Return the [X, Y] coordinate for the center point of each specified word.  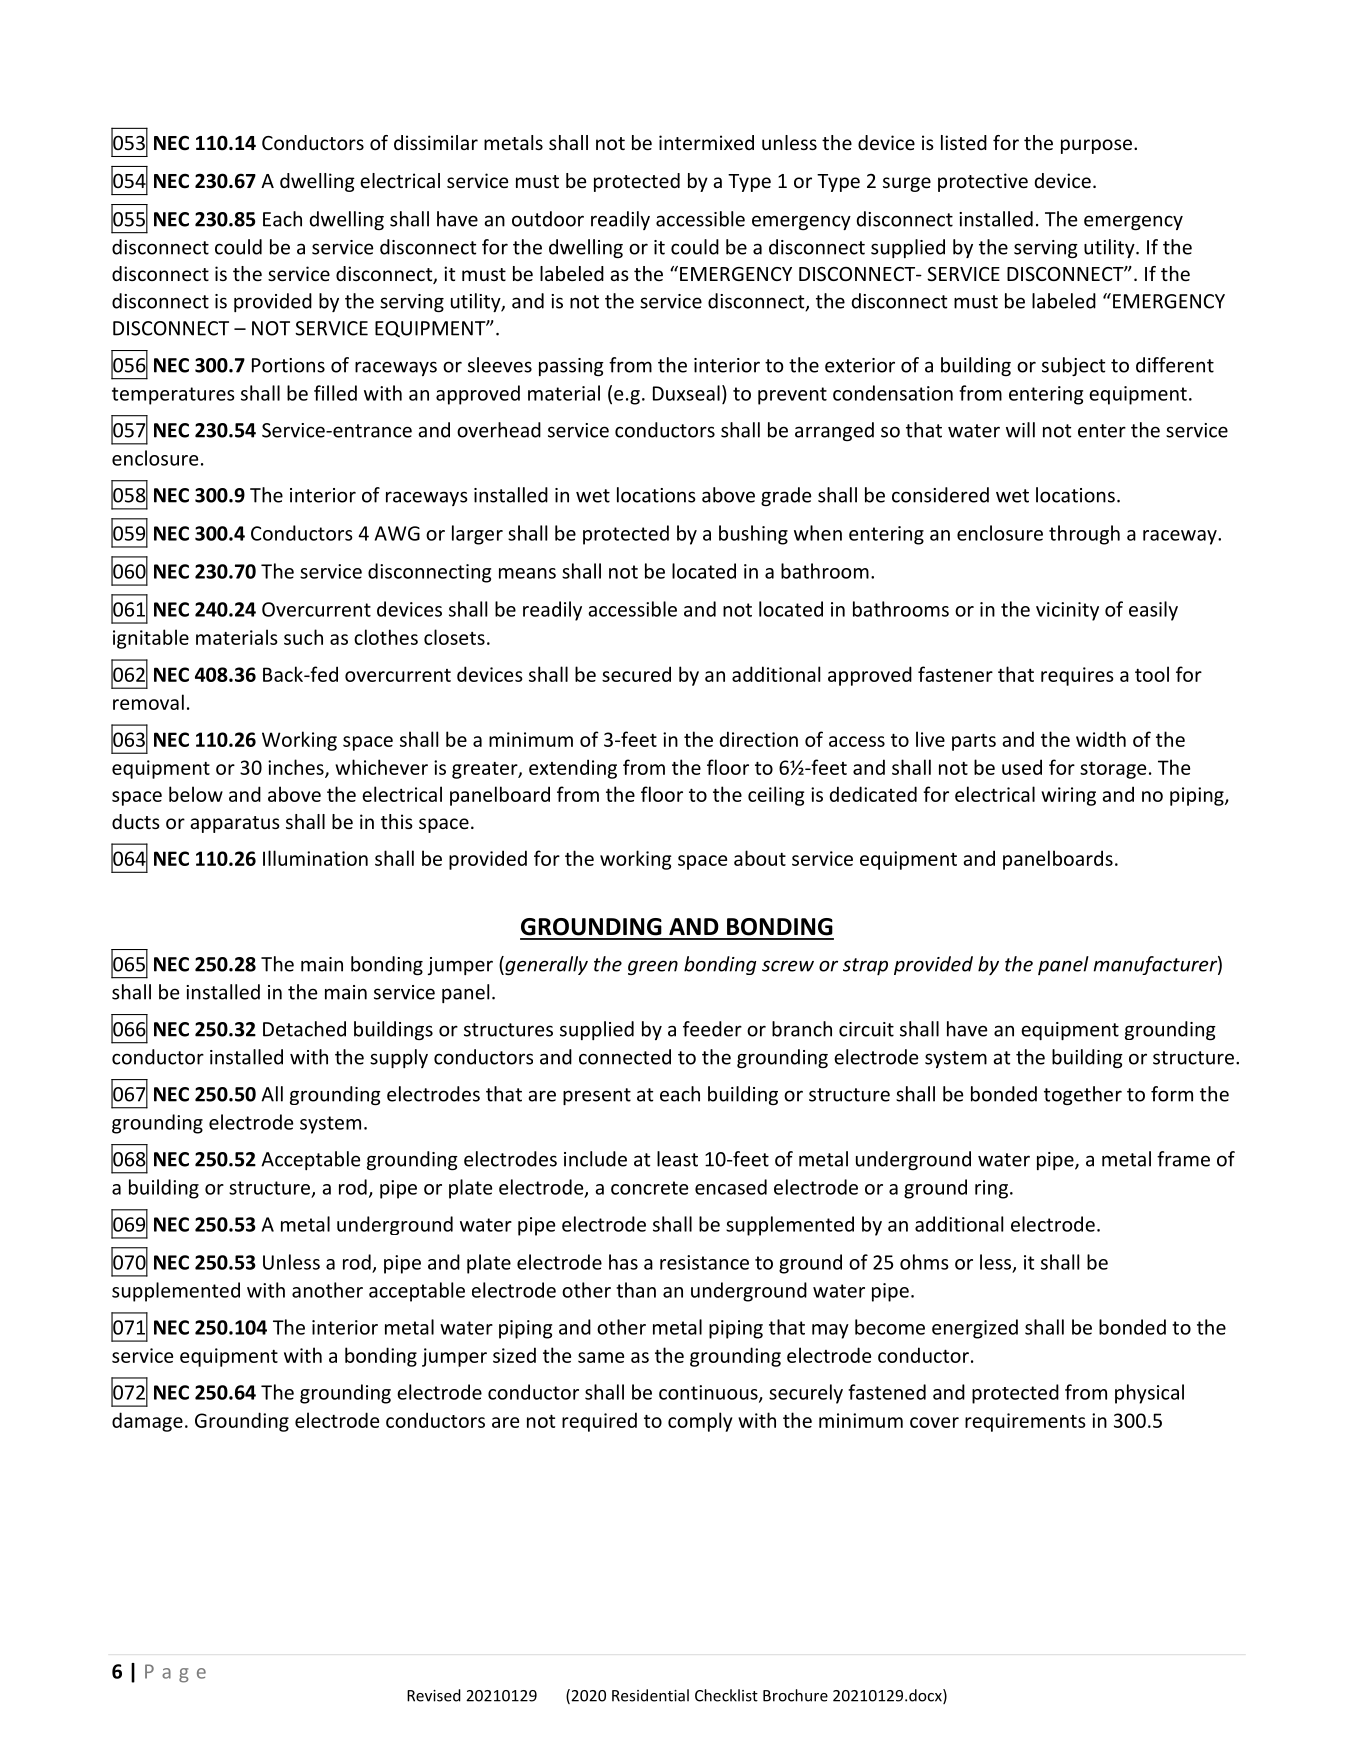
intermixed [706, 142]
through [1084, 535]
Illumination [315, 858]
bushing [753, 535]
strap [865, 966]
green [653, 967]
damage [147, 1422]
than [636, 1290]
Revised [434, 1695]
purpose [1098, 146]
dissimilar [436, 142]
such [303, 637]
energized [975, 1329]
